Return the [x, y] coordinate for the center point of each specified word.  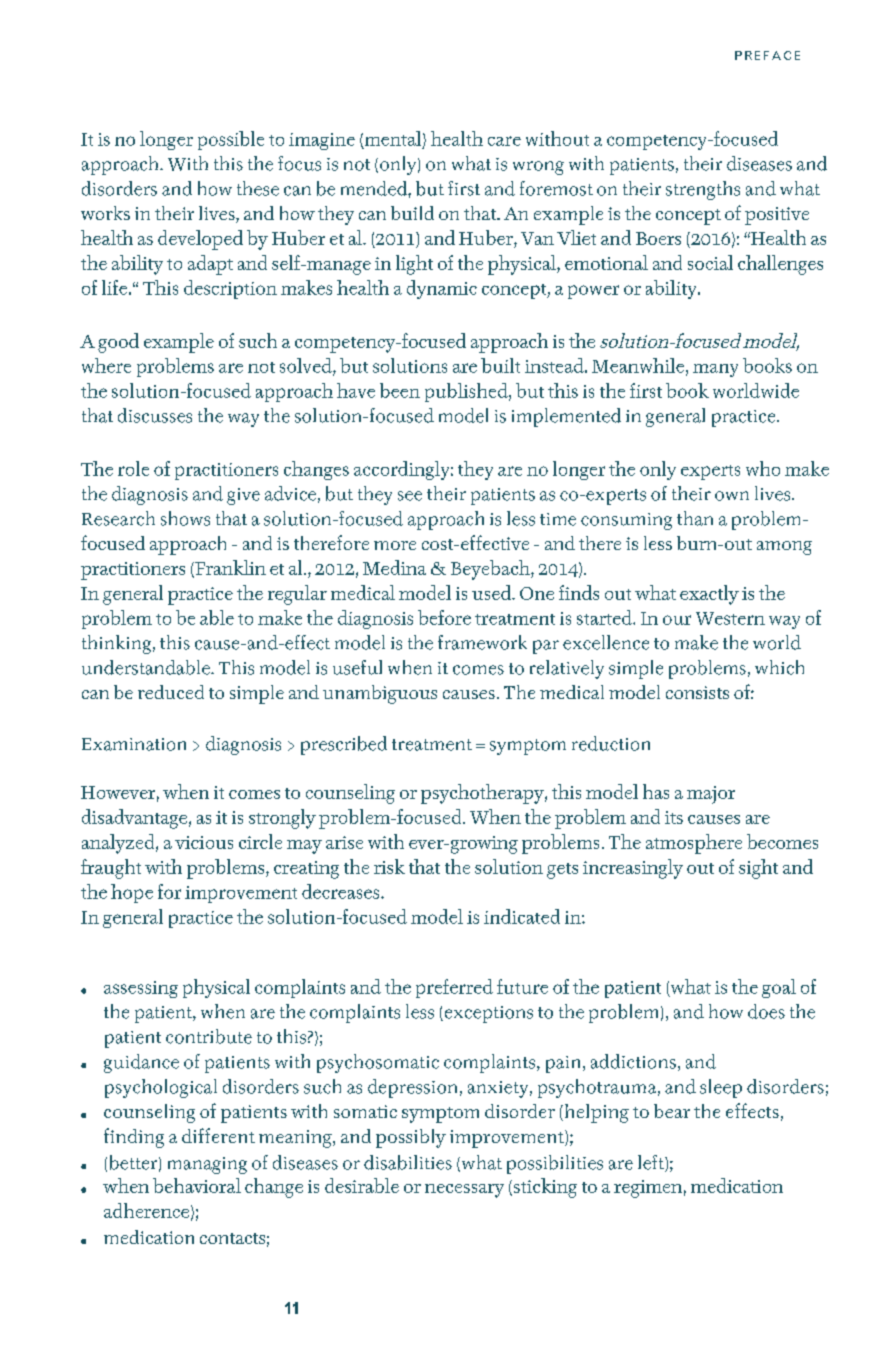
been [400, 390]
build [412, 213]
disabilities [408, 1162]
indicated [522, 916]
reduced [171, 692]
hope [132, 893]
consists [697, 692]
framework [482, 642]
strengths [703, 190]
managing [207, 1165]
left [652, 1163]
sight [758, 869]
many [715, 370]
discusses [155, 415]
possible [231, 140]
